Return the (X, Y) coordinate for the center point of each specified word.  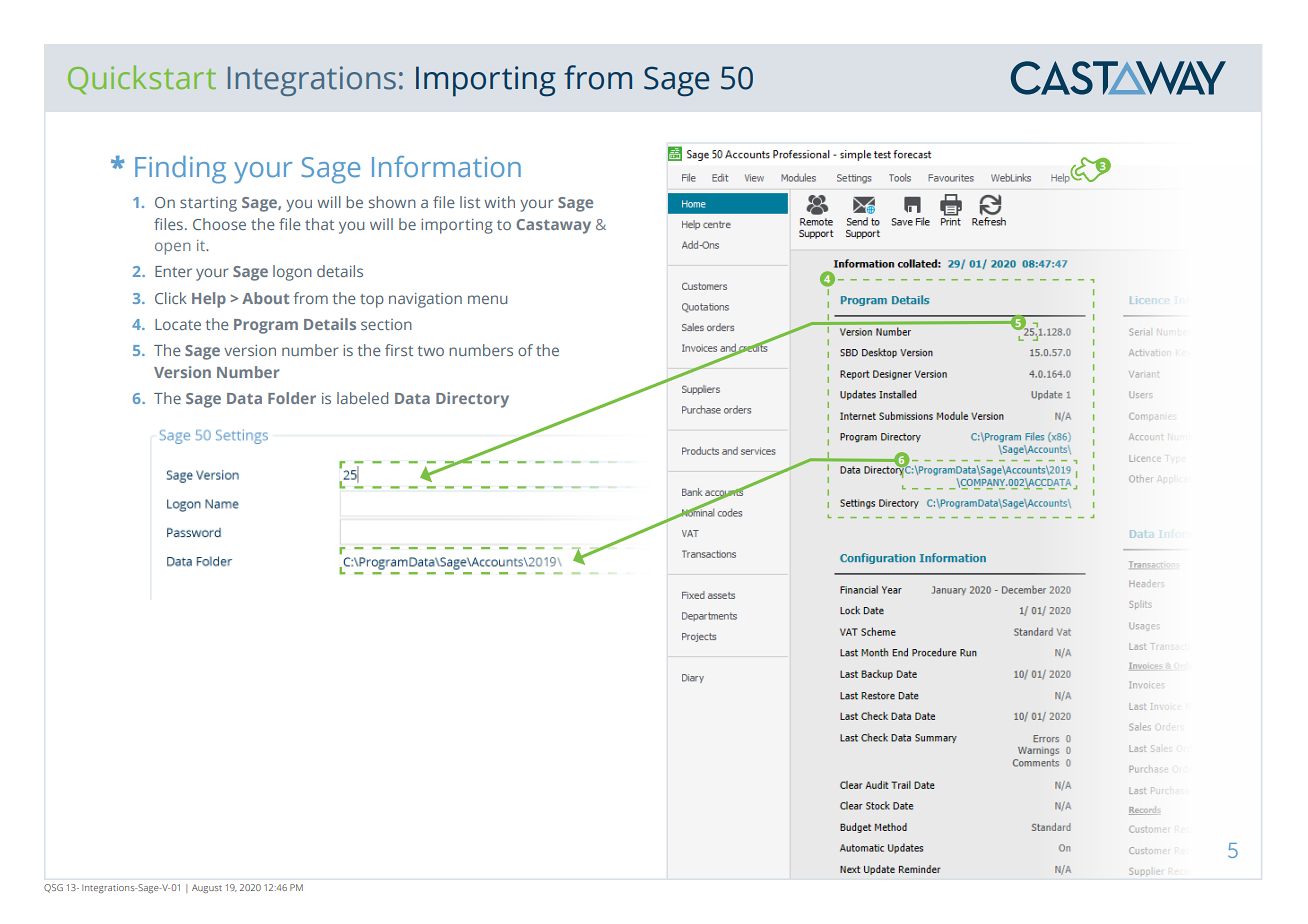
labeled (362, 398)
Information (446, 166)
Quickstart (142, 79)
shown (392, 202)
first (399, 350)
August (207, 888)
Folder (292, 398)
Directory (472, 400)
